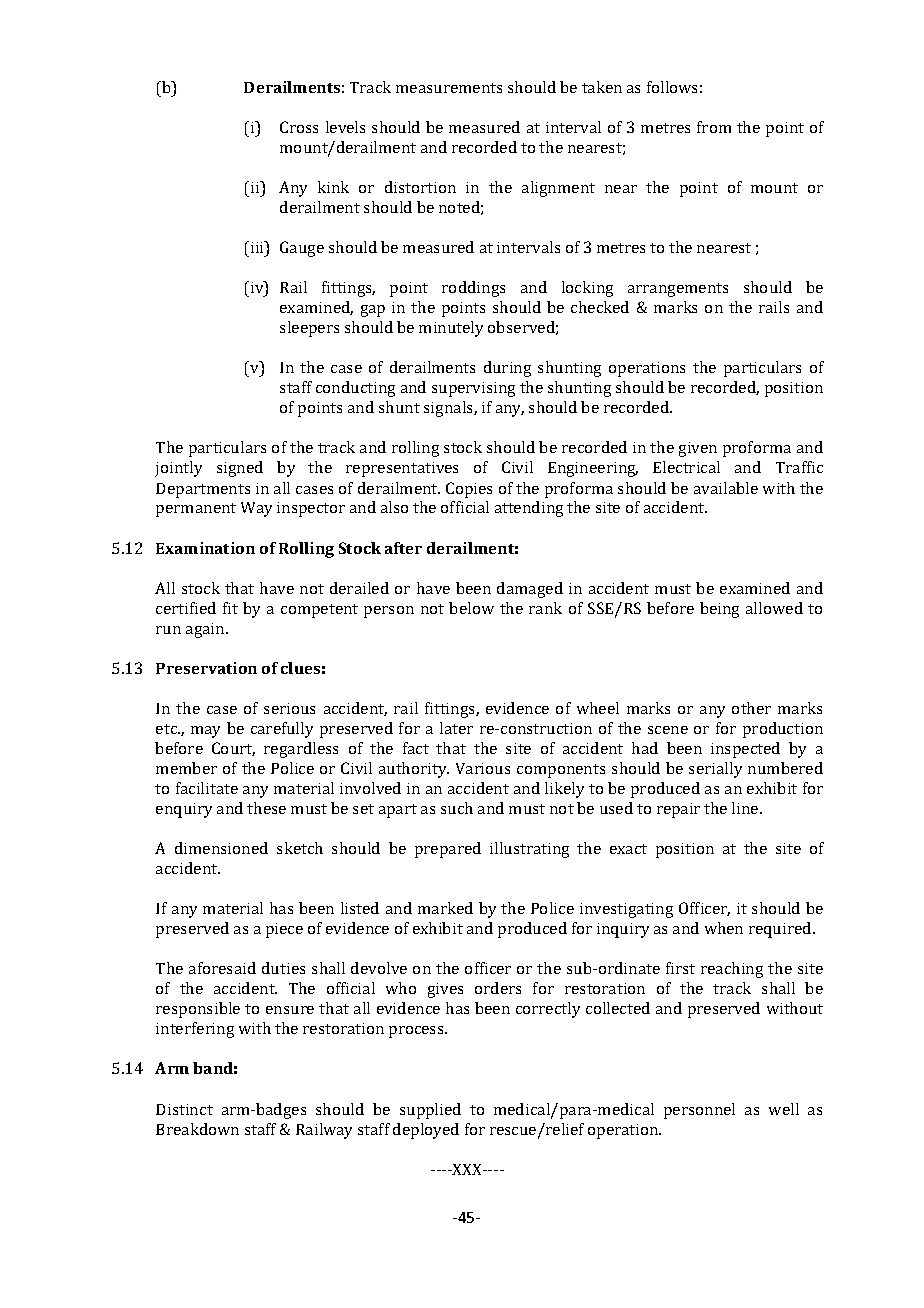 The width and height of the document is (924, 1308). I want to click on sleepers, so click(309, 329).
